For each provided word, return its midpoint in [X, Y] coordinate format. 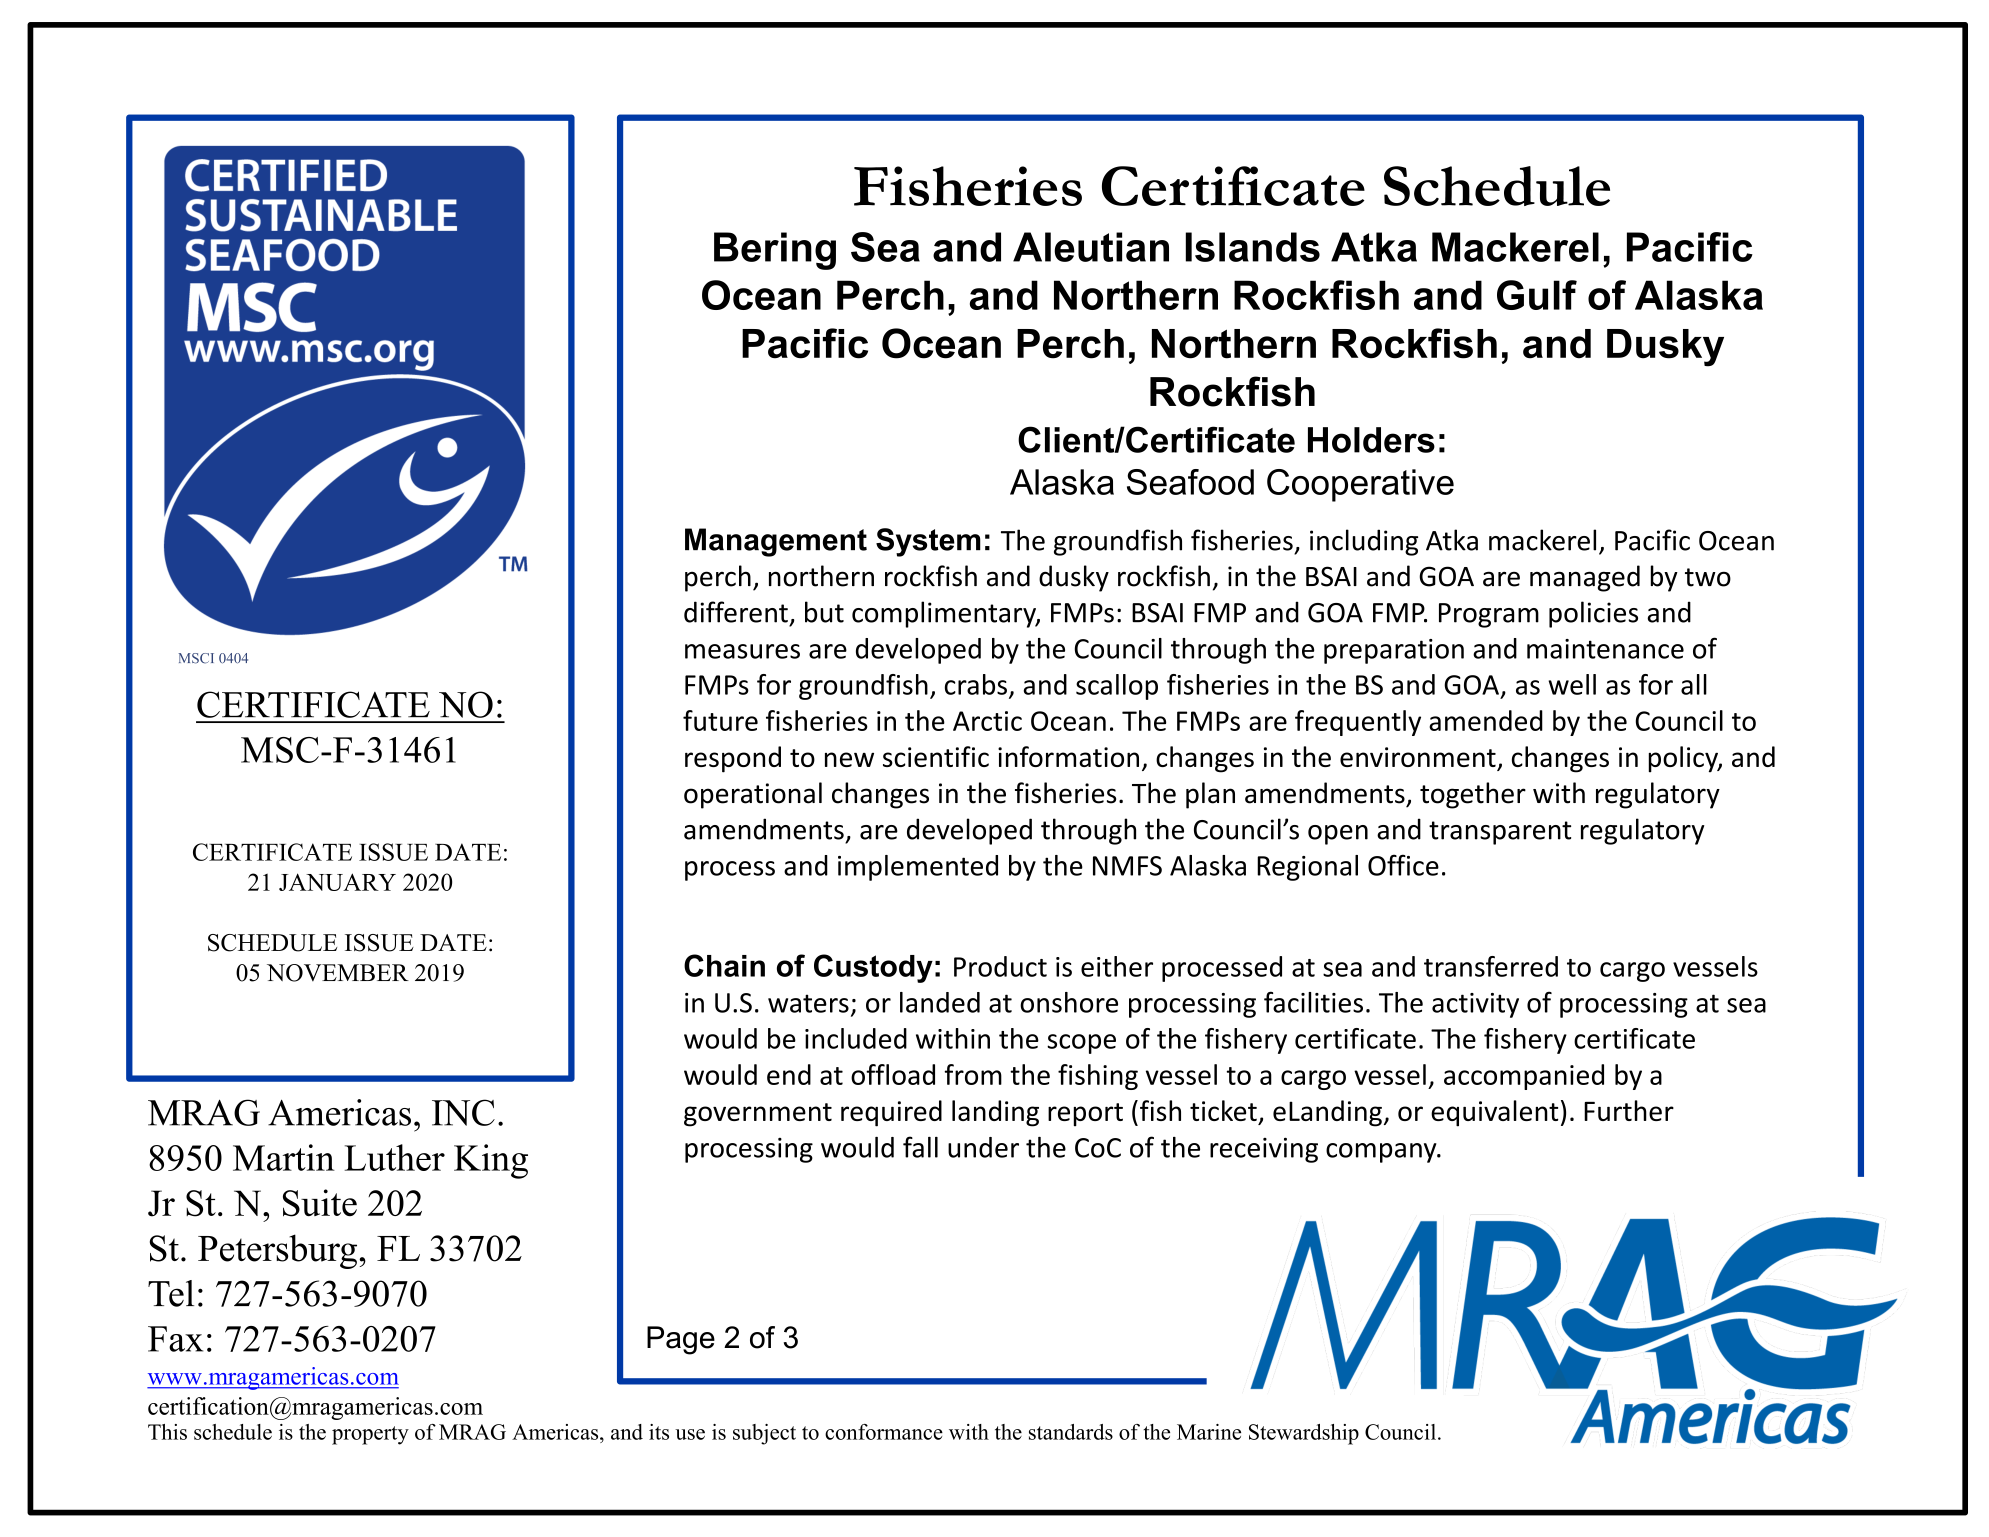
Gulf [1537, 295]
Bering [775, 251]
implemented [918, 868]
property [370, 1435]
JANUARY [337, 882]
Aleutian [1091, 247]
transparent [1500, 833]
